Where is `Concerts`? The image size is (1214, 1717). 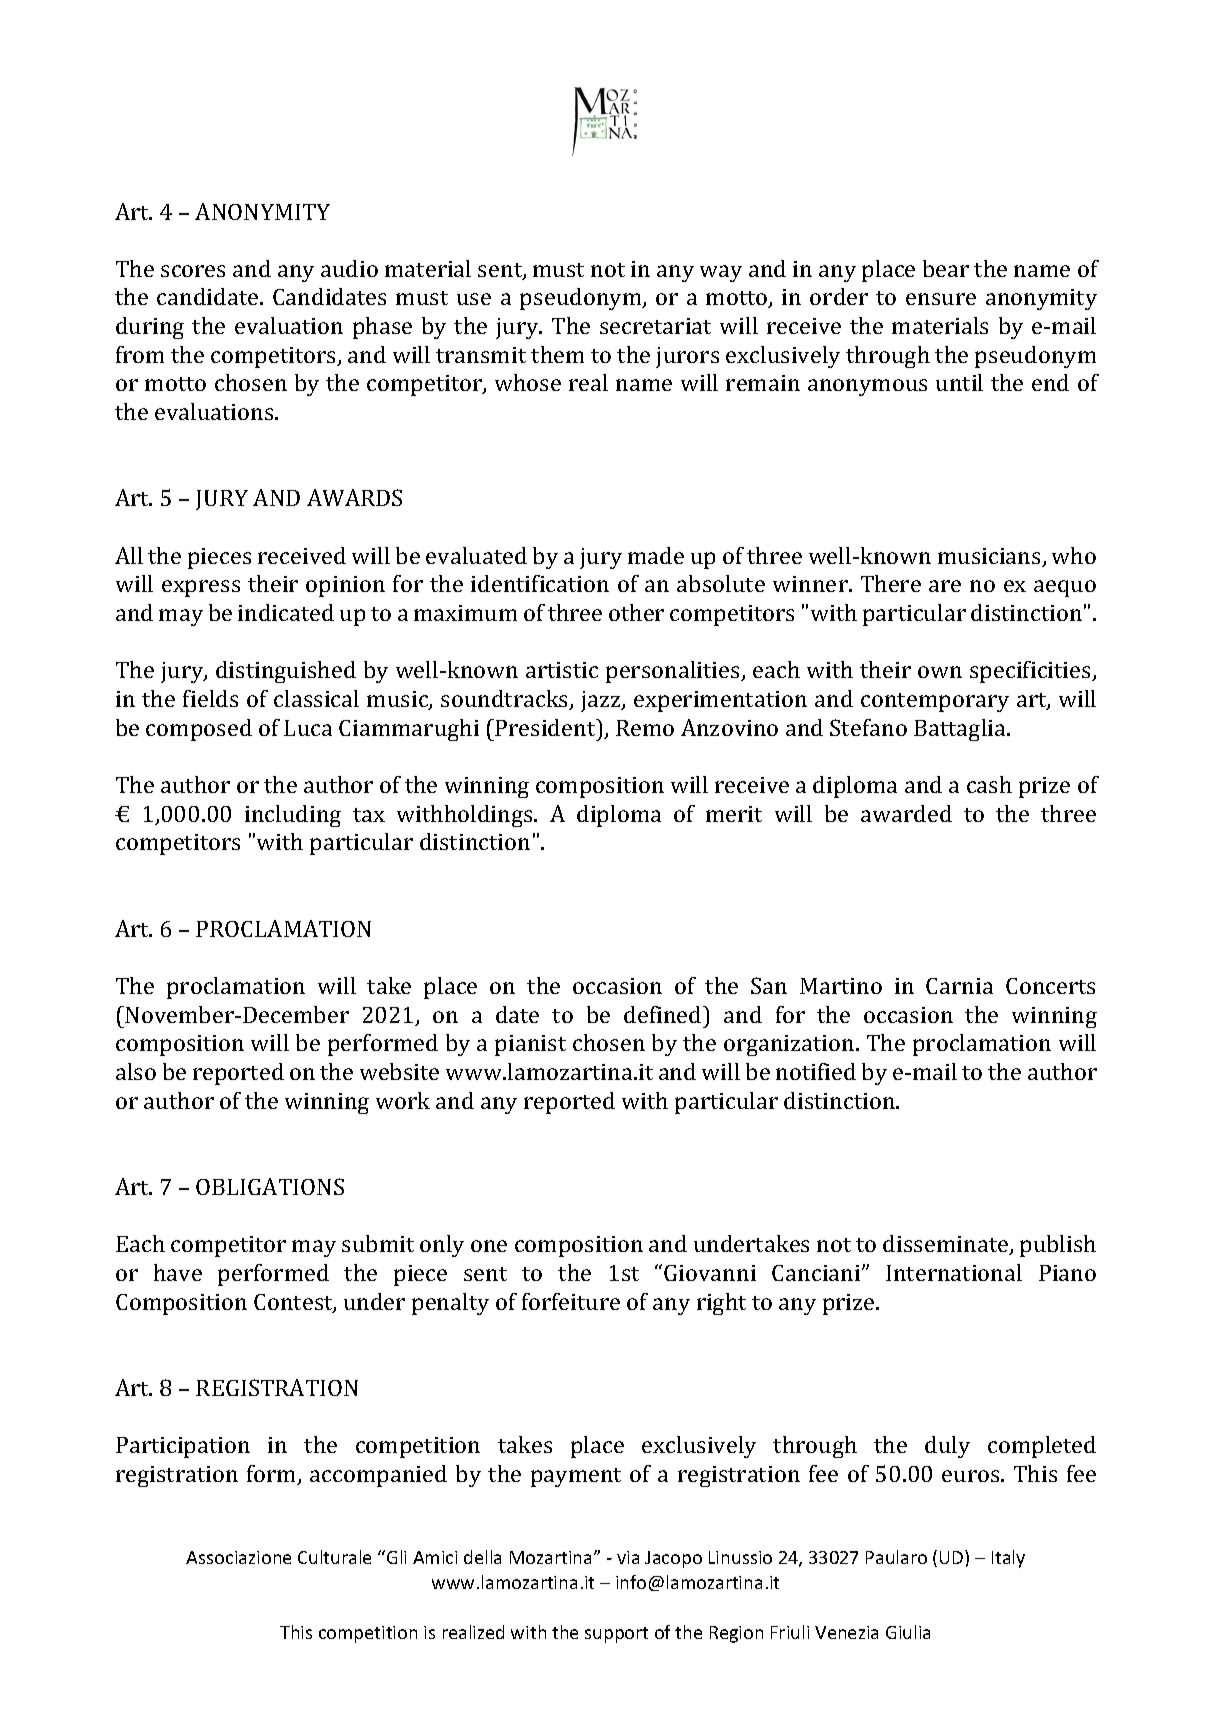
Concerts is located at coordinates (1050, 986).
